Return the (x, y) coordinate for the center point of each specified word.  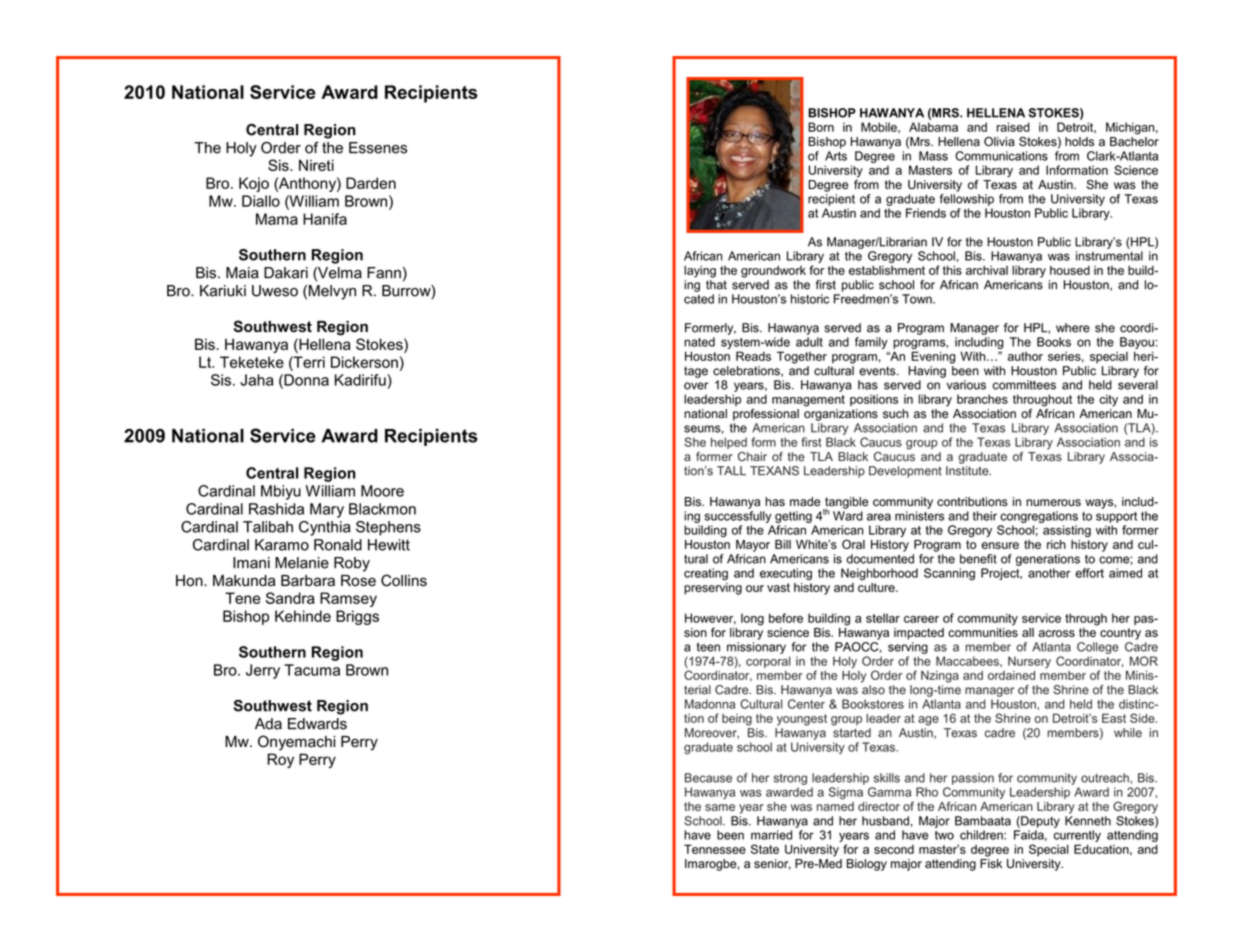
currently (1077, 836)
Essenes (378, 148)
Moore (382, 491)
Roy (280, 760)
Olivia (999, 142)
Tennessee (715, 849)
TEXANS (774, 471)
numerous (1053, 503)
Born (821, 127)
